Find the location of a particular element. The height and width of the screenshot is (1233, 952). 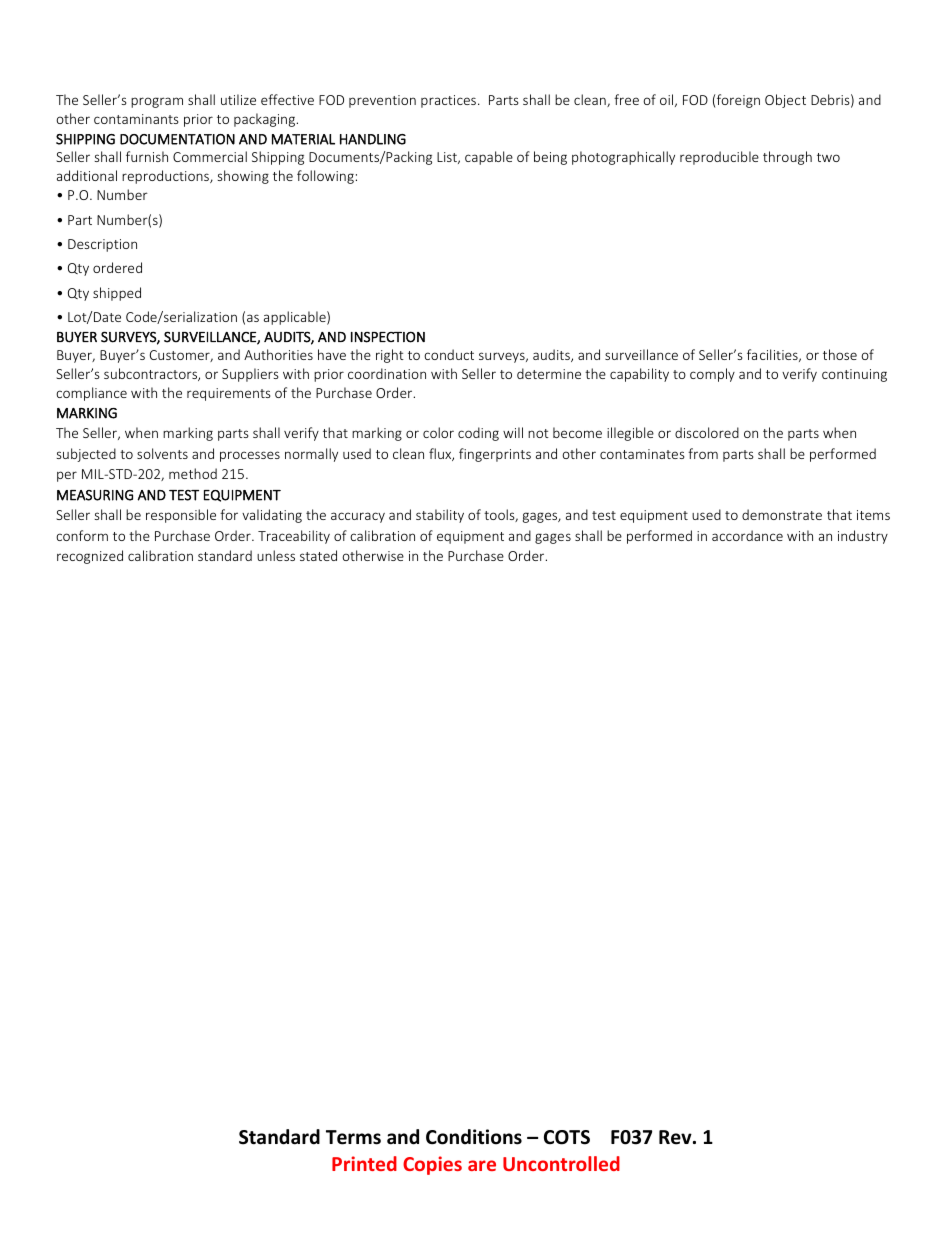

Terms is located at coordinates (353, 1137).
